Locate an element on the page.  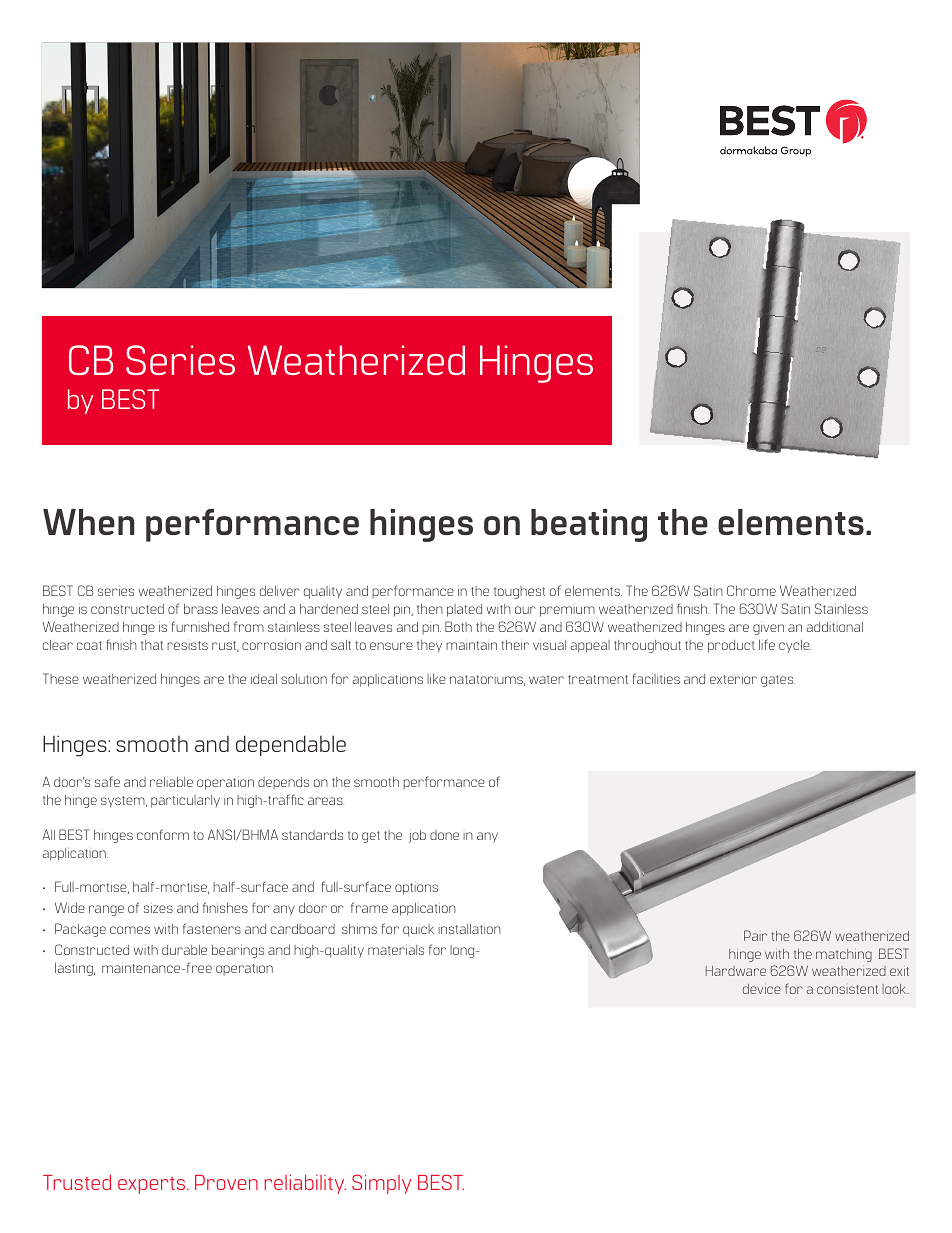
consistent is located at coordinates (847, 989).
